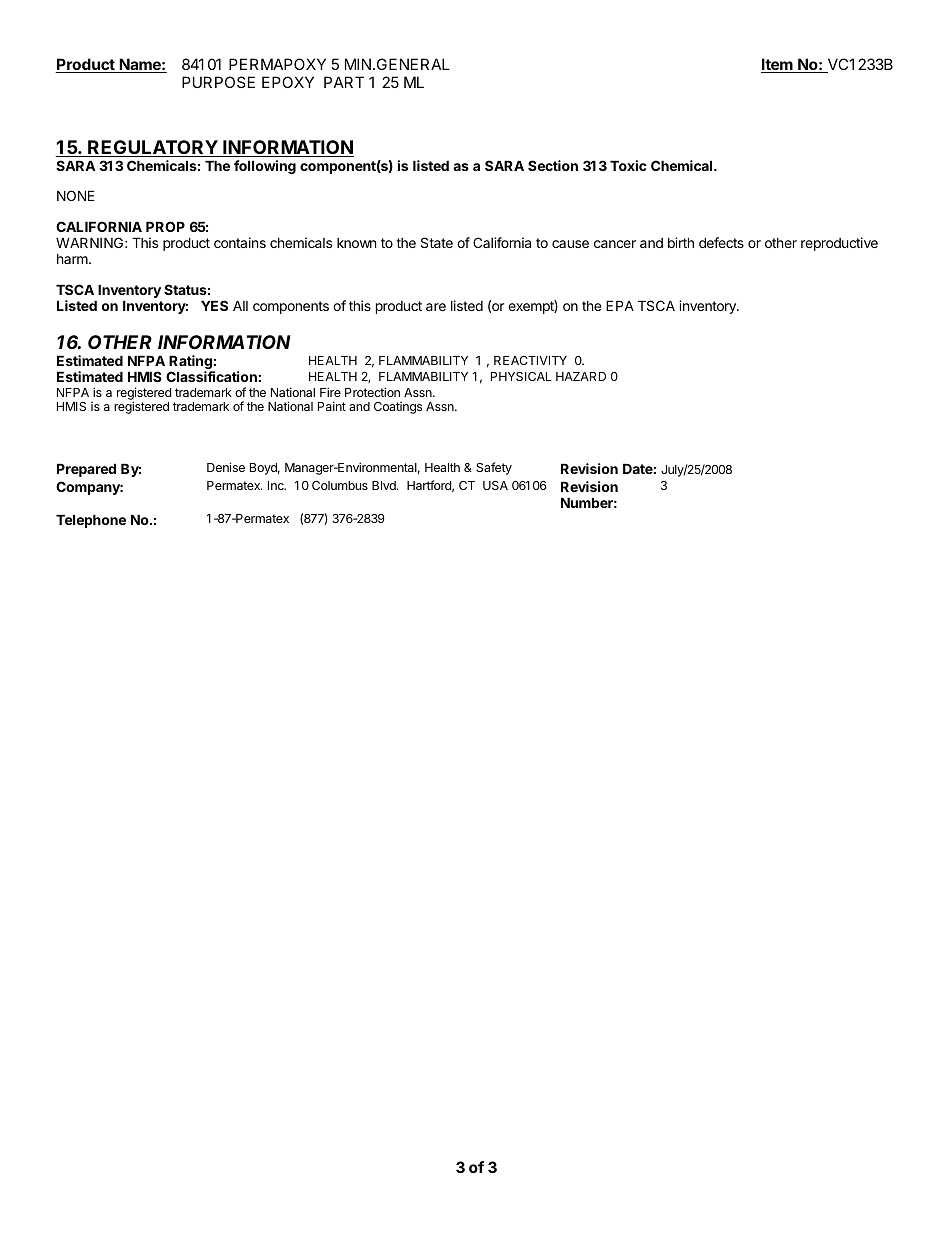 The width and height of the screenshot is (952, 1233). I want to click on State, so click(437, 242).
